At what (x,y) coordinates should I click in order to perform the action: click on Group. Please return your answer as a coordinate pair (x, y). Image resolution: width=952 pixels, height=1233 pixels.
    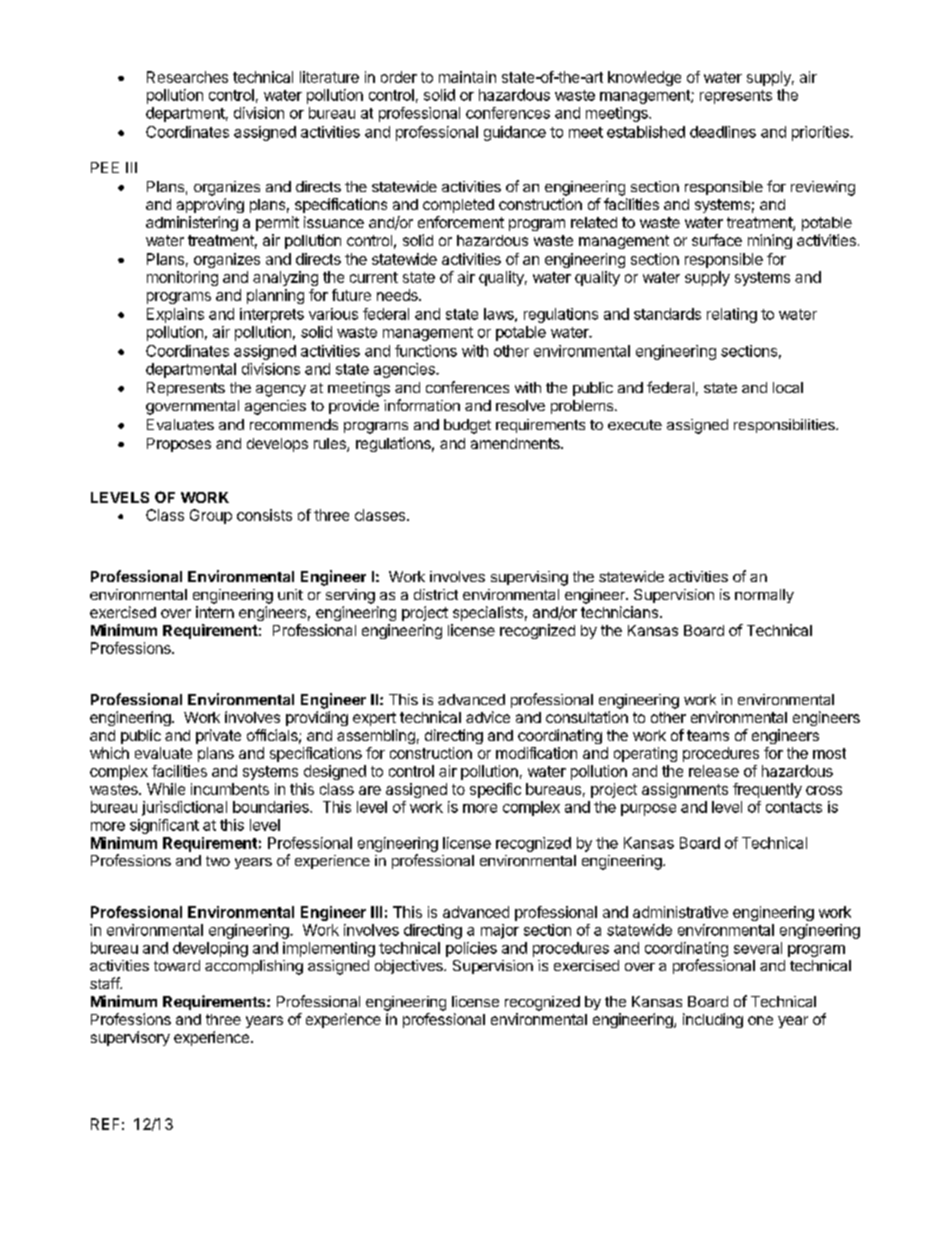
    Looking at the image, I should click on (211, 516).
